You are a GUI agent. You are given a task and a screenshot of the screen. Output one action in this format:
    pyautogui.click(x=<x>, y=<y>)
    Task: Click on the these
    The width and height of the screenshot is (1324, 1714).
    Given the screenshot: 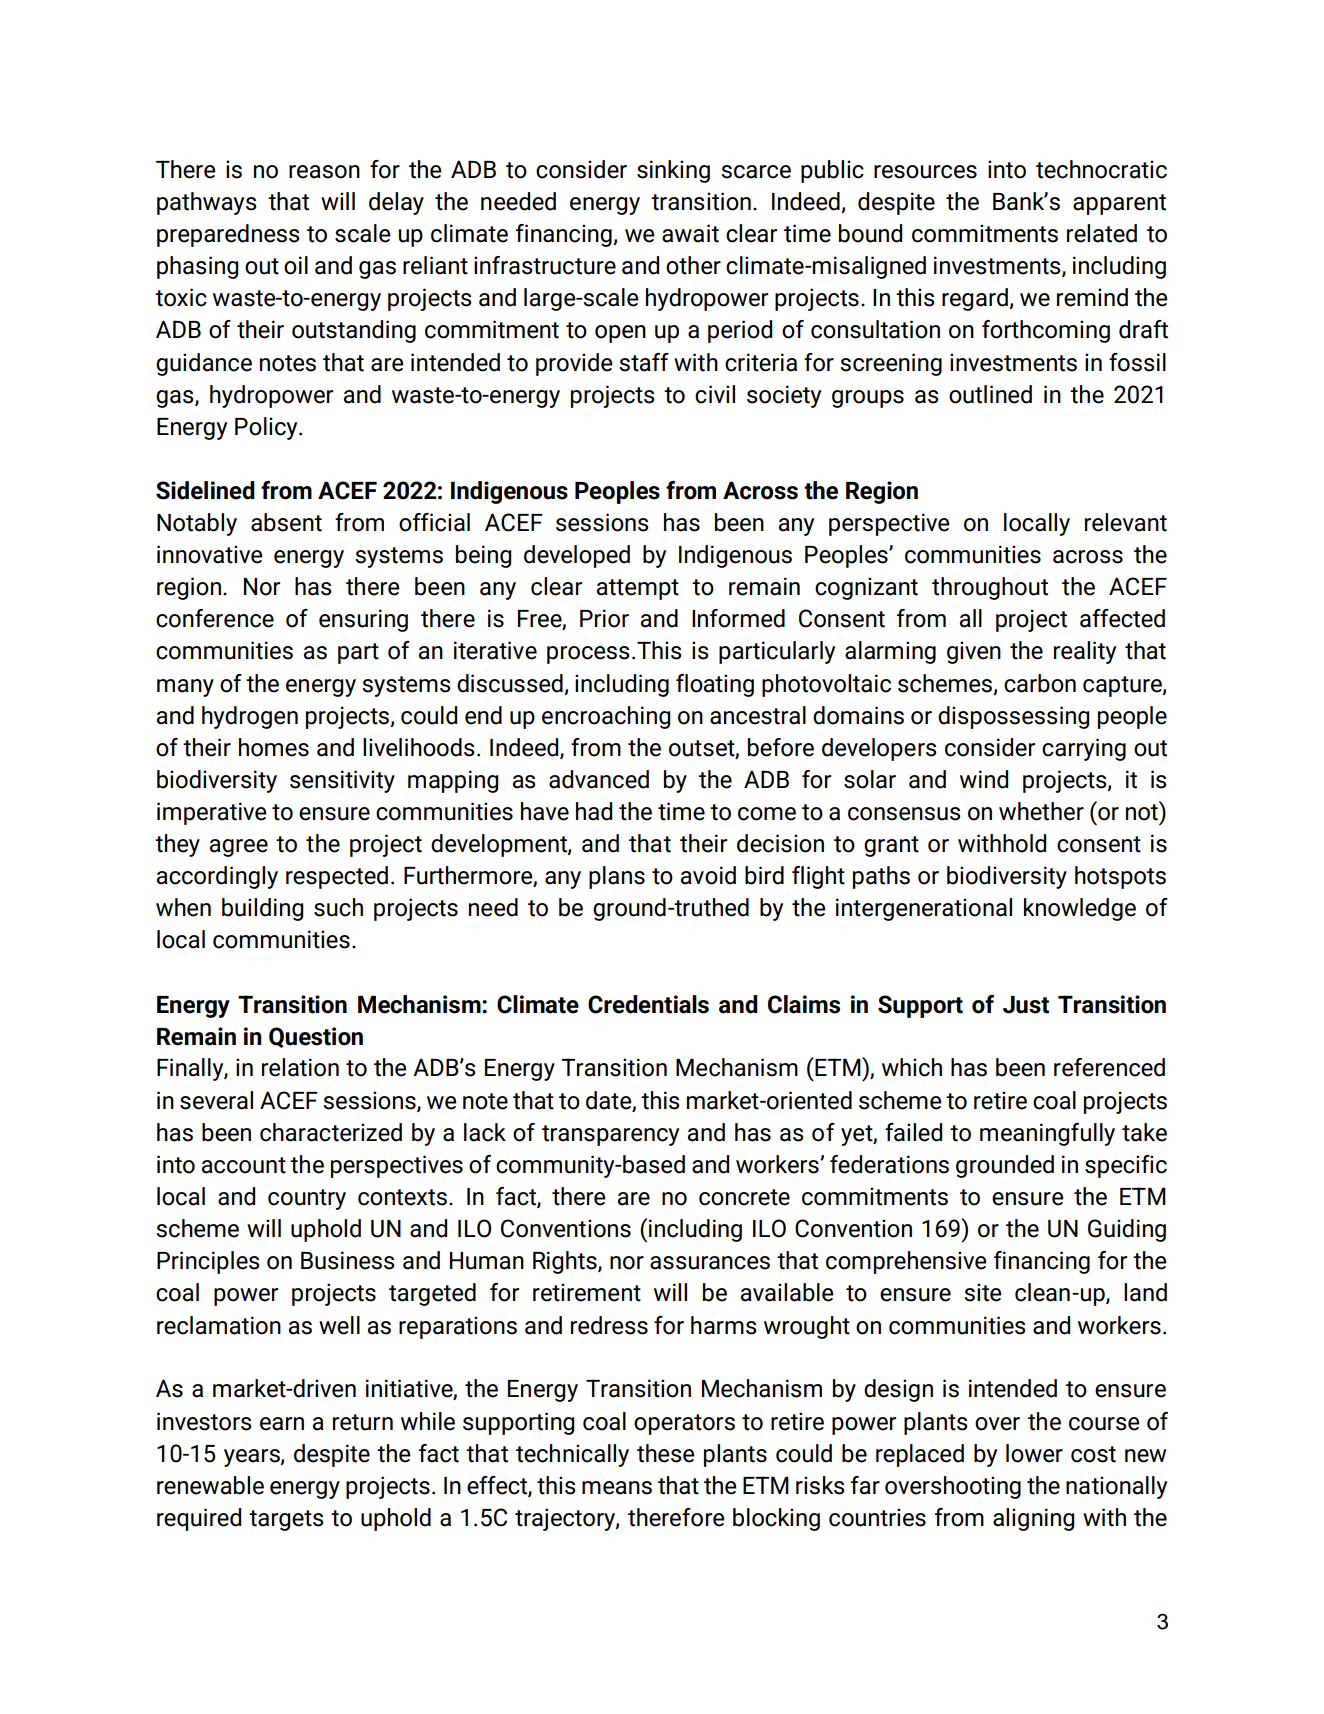 What is the action you would take?
    pyautogui.click(x=666, y=1453)
